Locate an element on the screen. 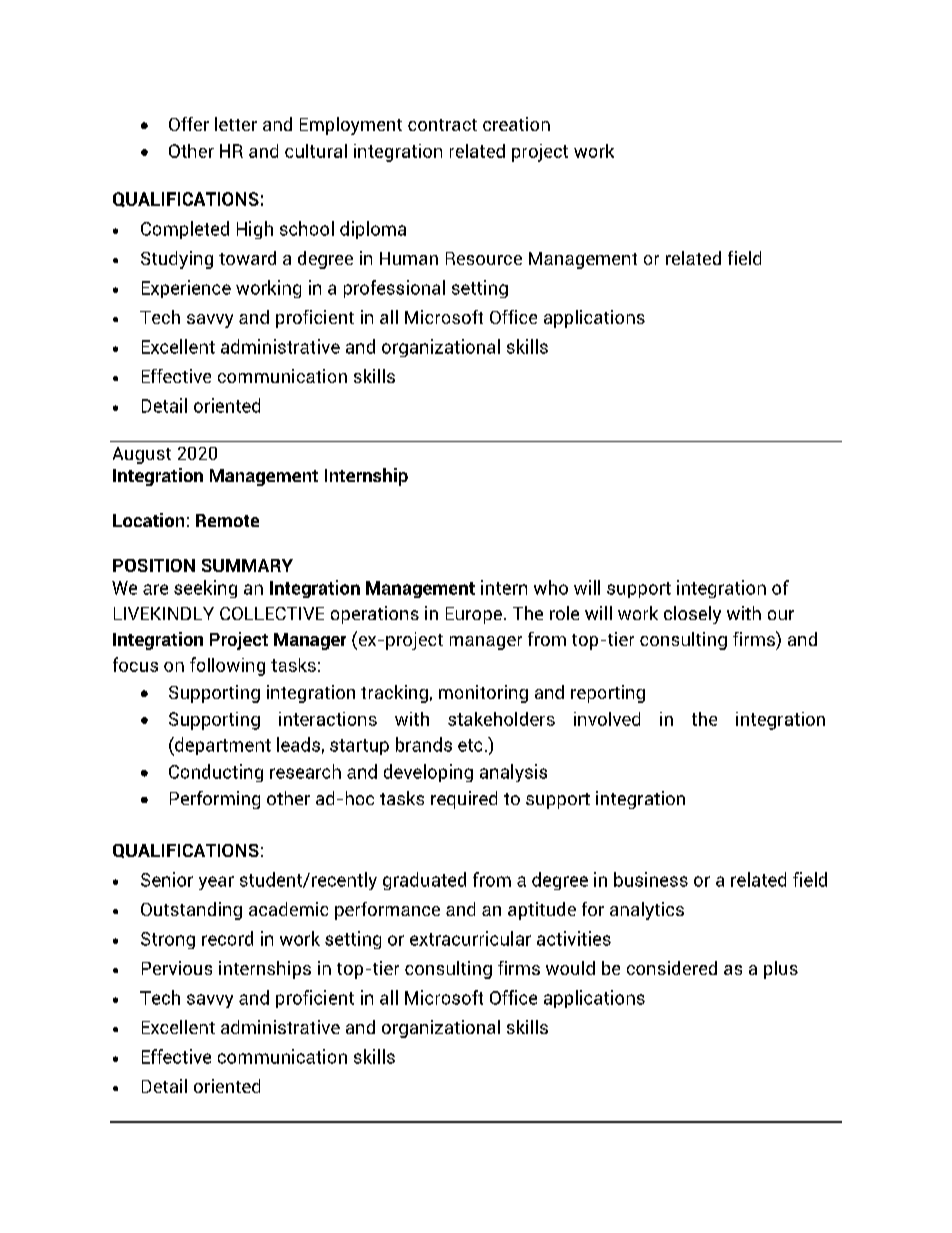  contract is located at coordinates (442, 125).
